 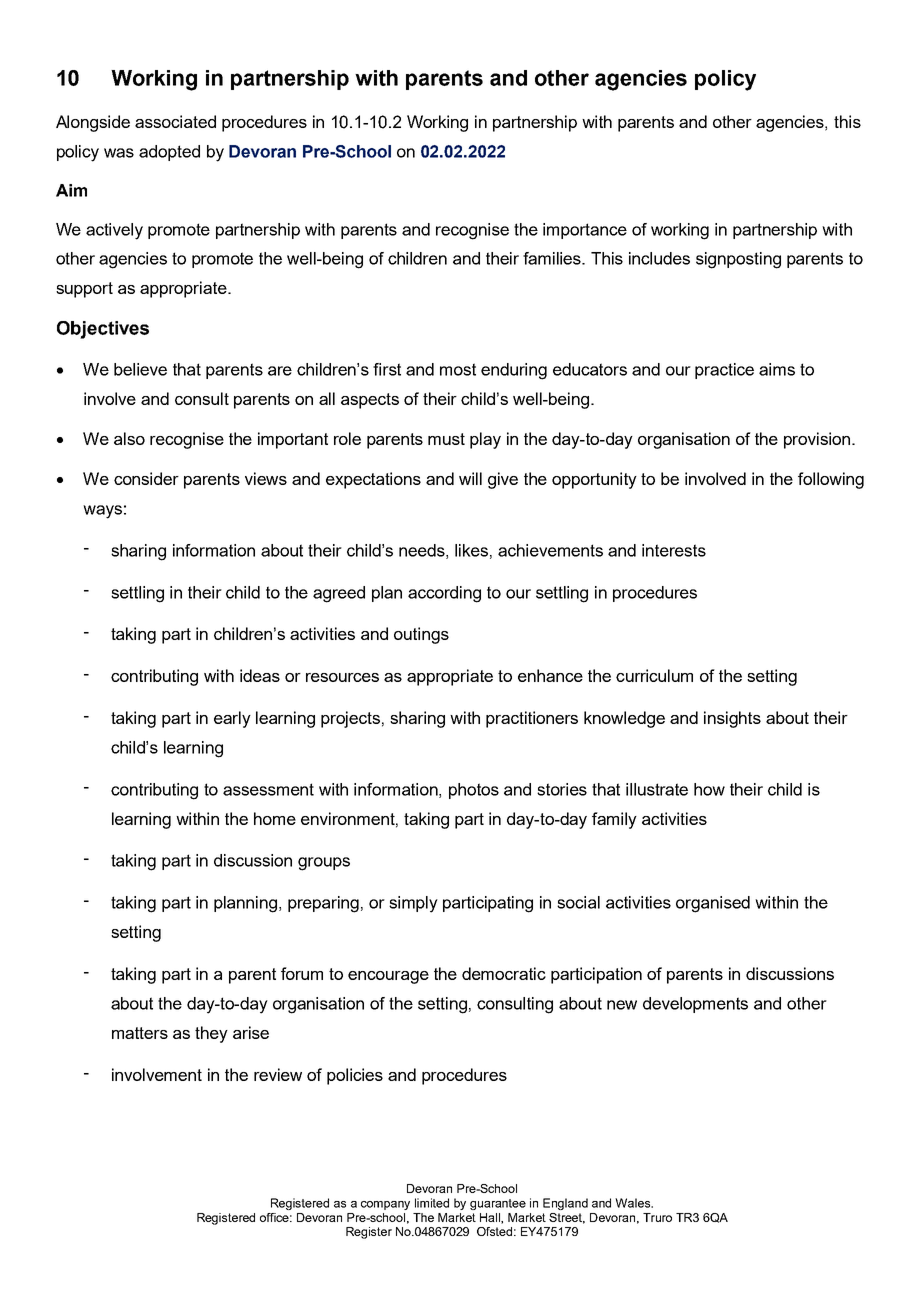 What do you see at coordinates (169, 153) in the screenshot?
I see `adopted` at bounding box center [169, 153].
